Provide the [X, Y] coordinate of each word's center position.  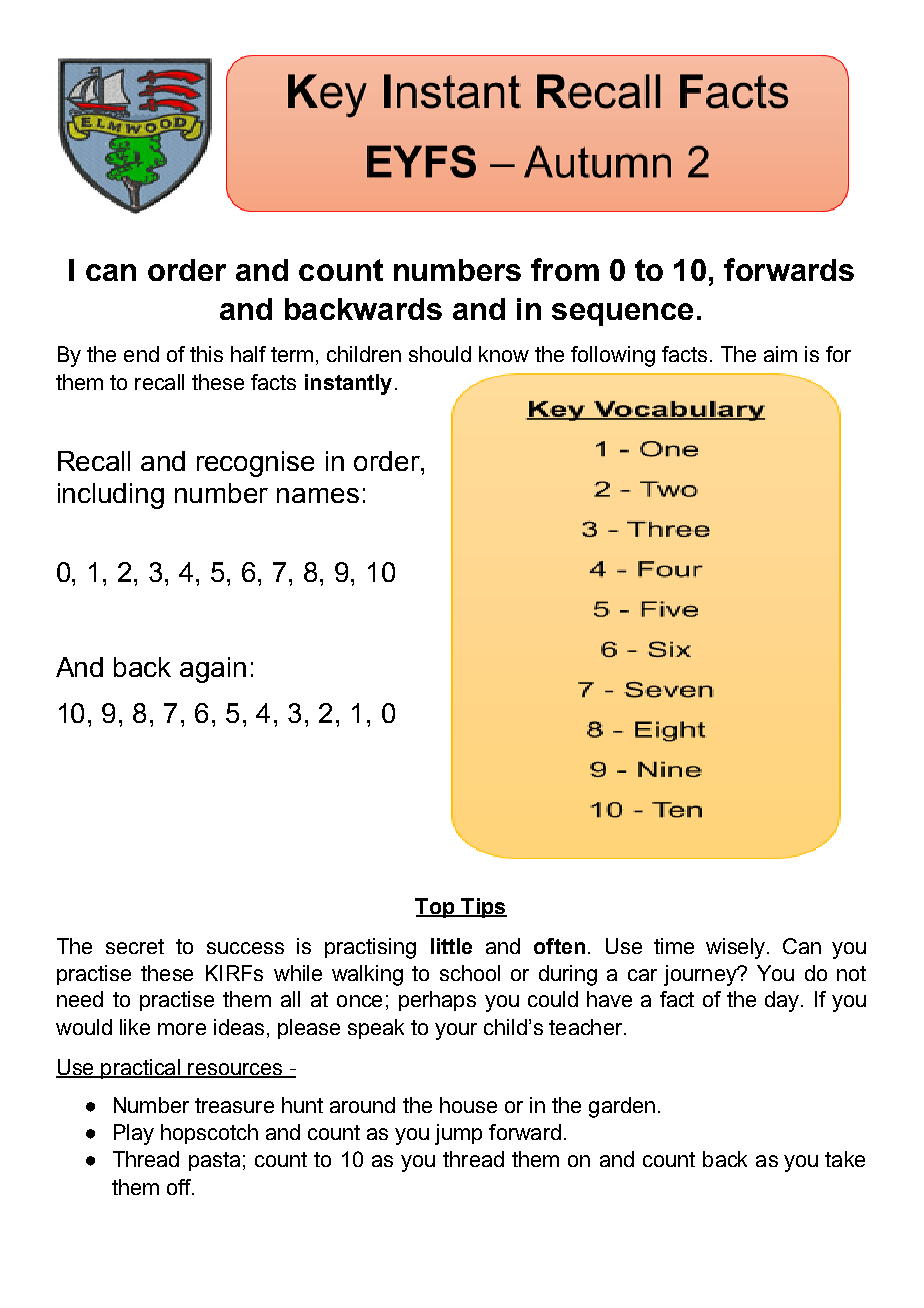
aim [780, 354]
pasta [214, 1161]
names [318, 495]
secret [135, 946]
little [451, 946]
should [440, 354]
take [845, 1159]
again [213, 670]
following [613, 356]
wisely [737, 948]
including [111, 496]
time [674, 946]
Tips [483, 908]
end [141, 354]
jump [458, 1134]
